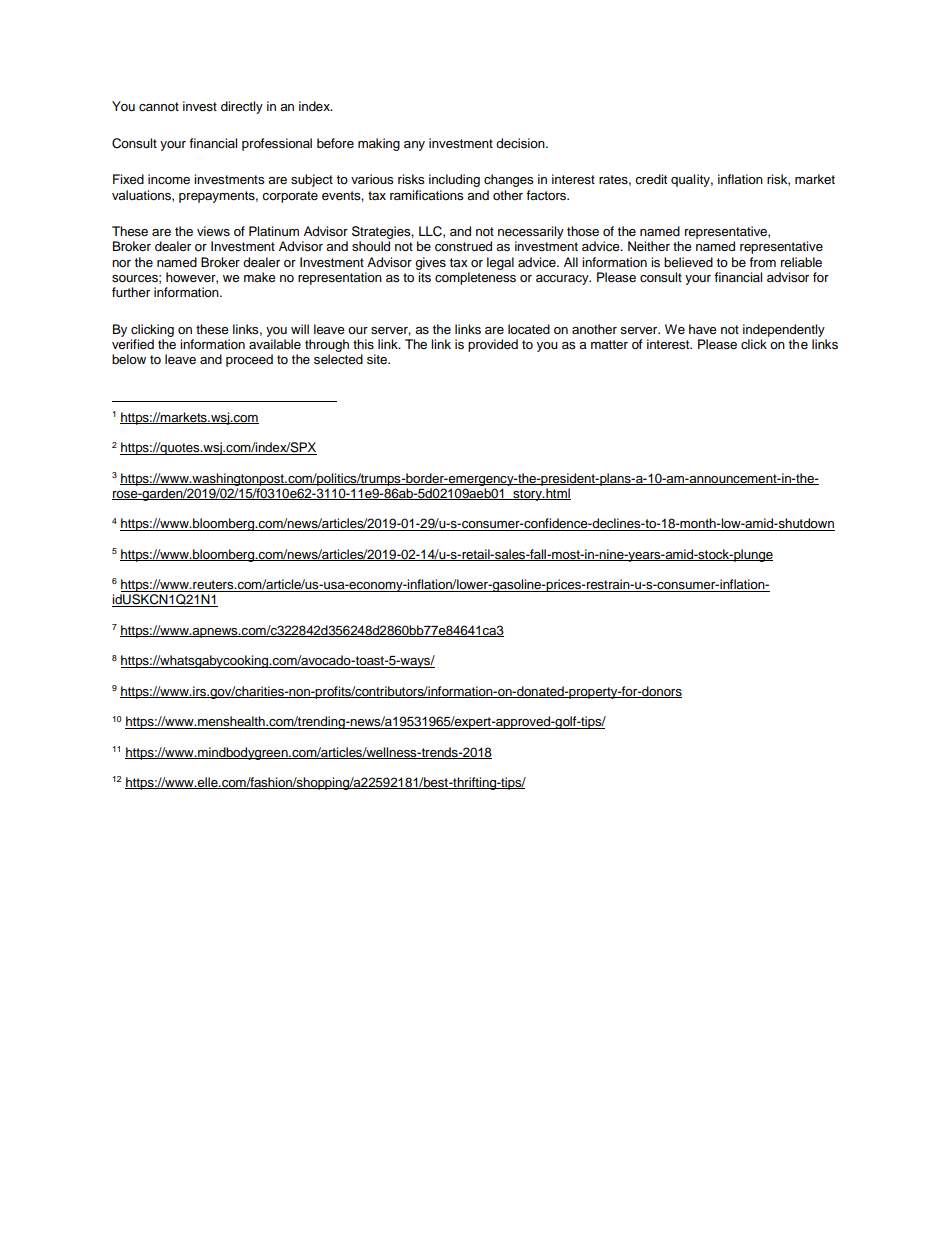 This image has width=952, height=1233. I want to click on income, so click(169, 179).
